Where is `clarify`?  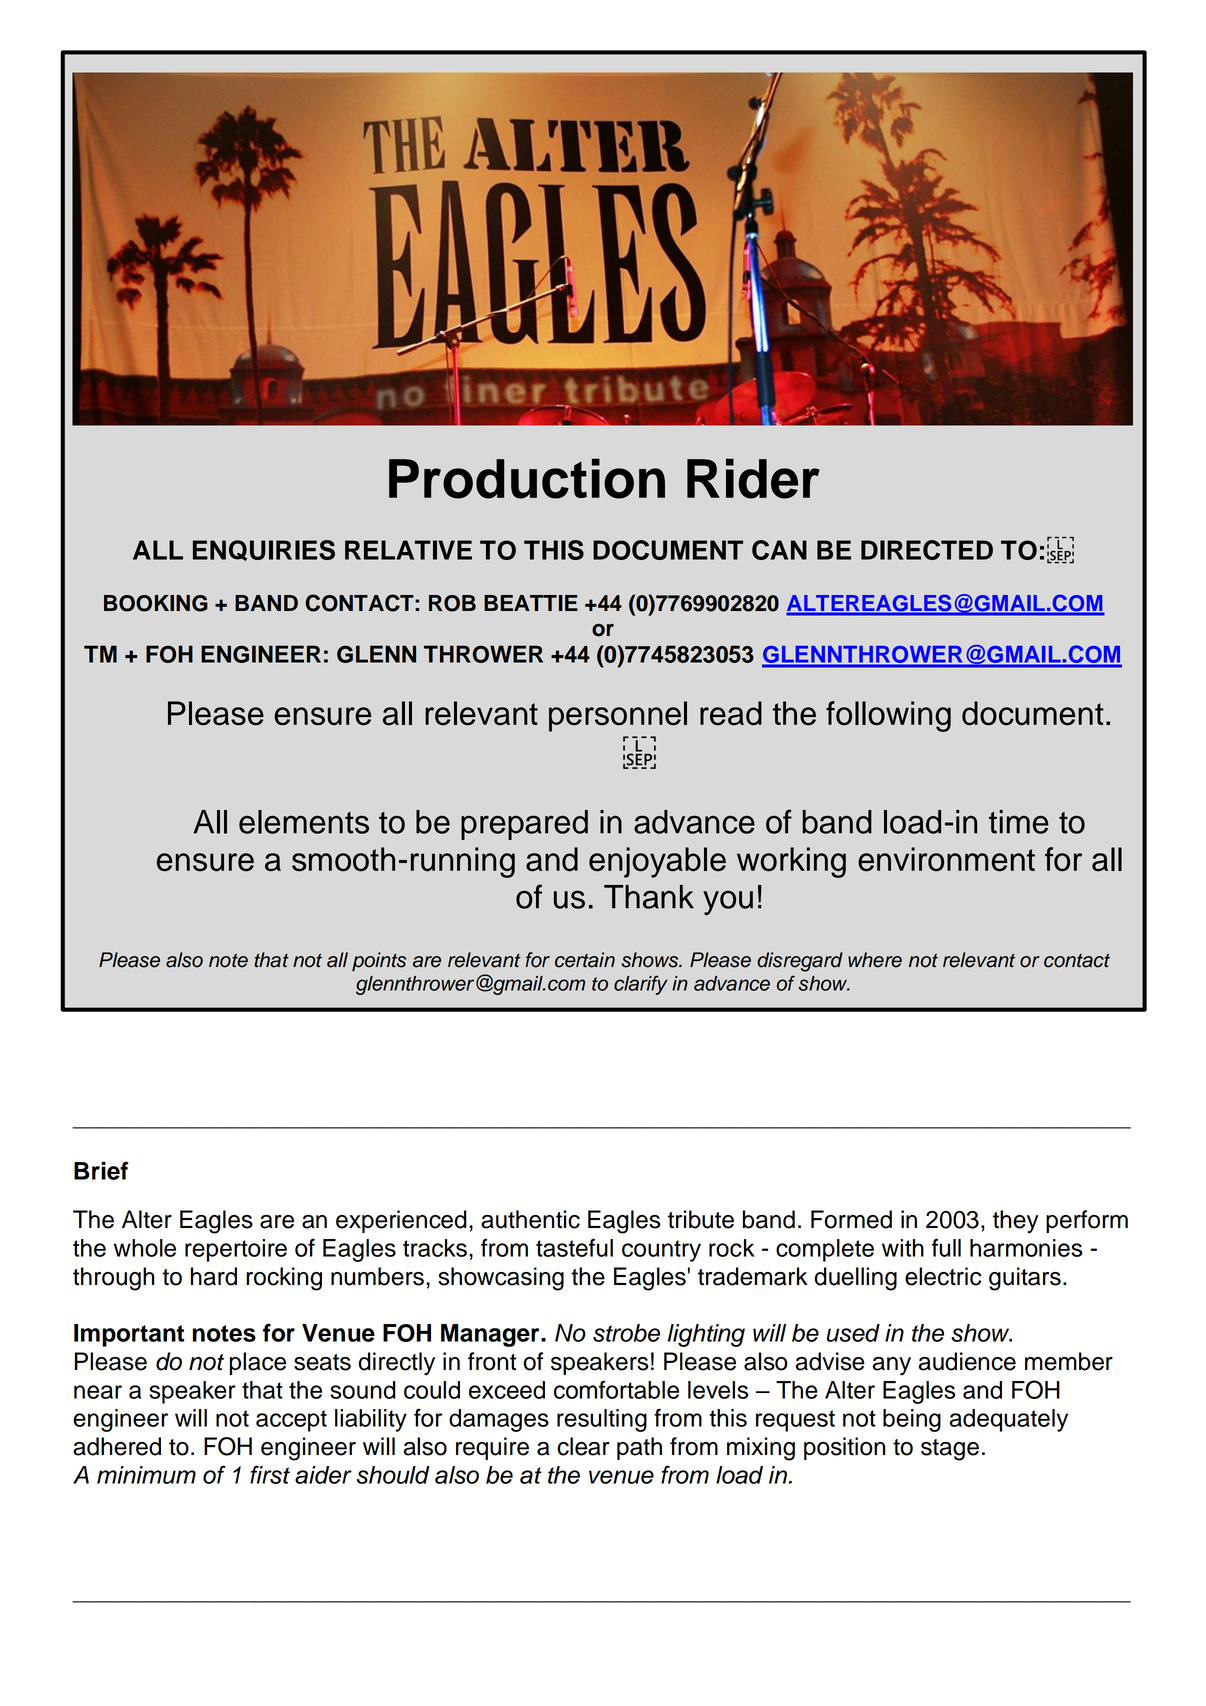 clarify is located at coordinates (641, 985).
